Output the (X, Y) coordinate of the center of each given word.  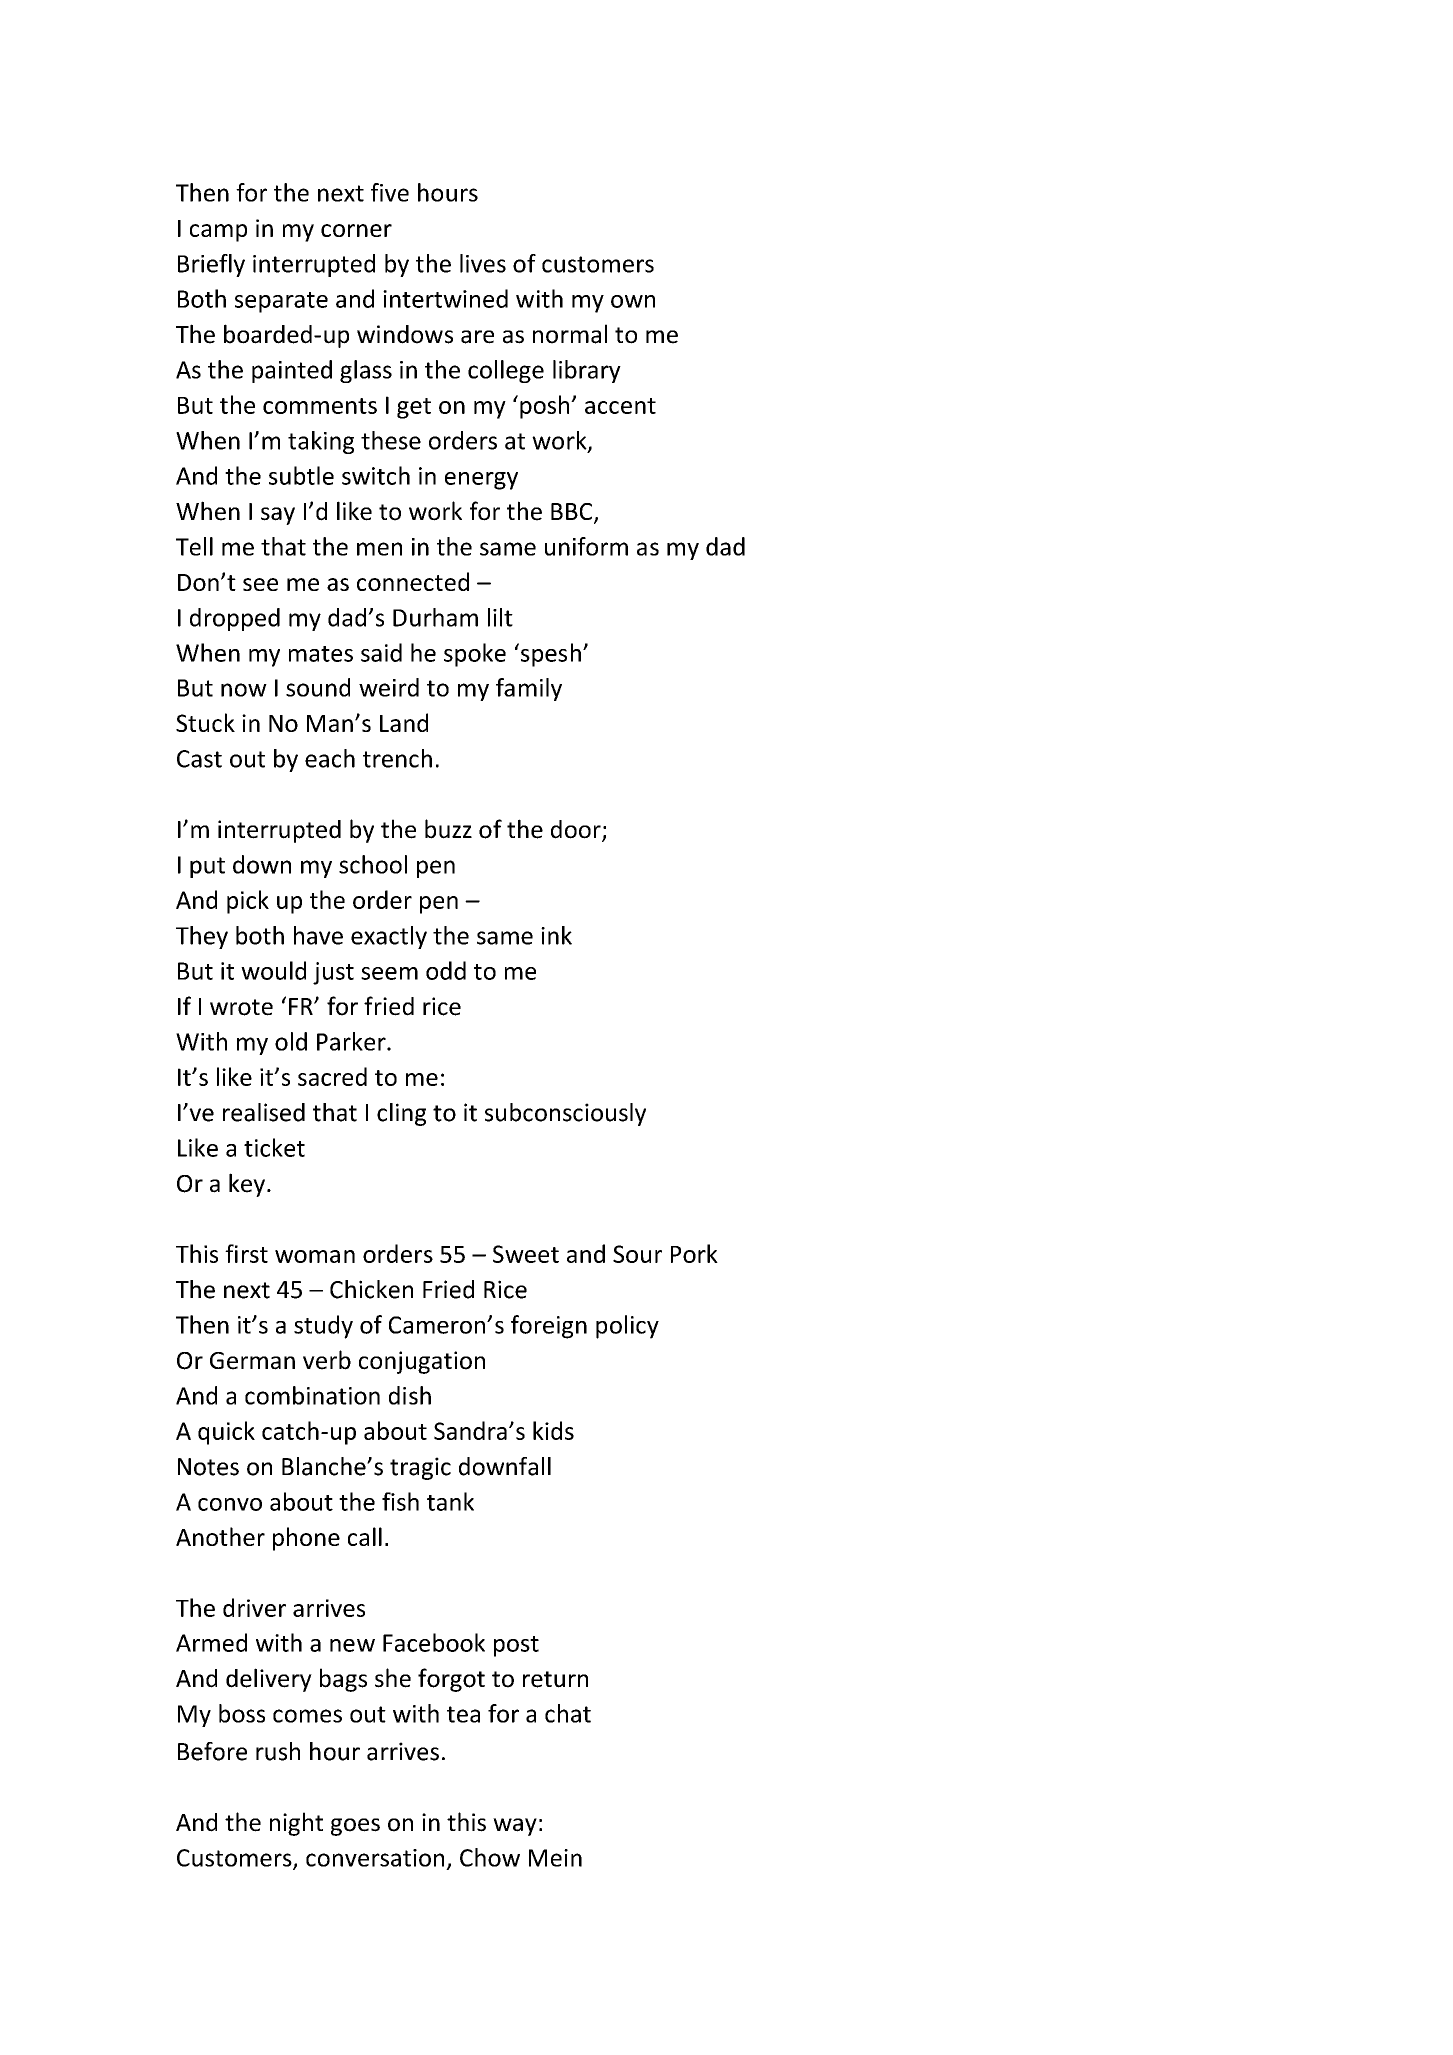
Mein (555, 1858)
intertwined (445, 298)
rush (278, 1751)
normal (570, 334)
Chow (490, 1857)
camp (218, 233)
